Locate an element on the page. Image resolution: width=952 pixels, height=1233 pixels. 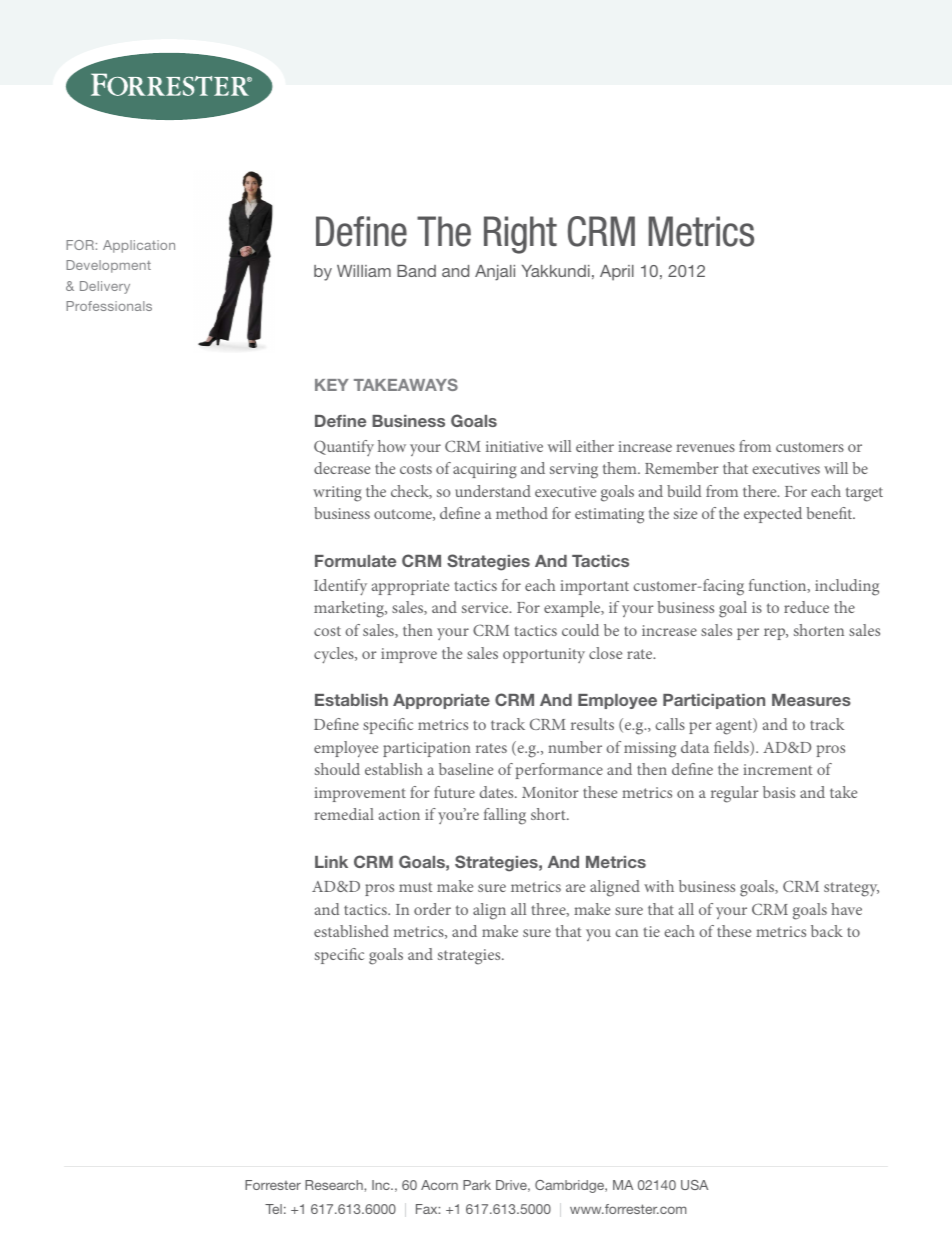
increment is located at coordinates (777, 769).
